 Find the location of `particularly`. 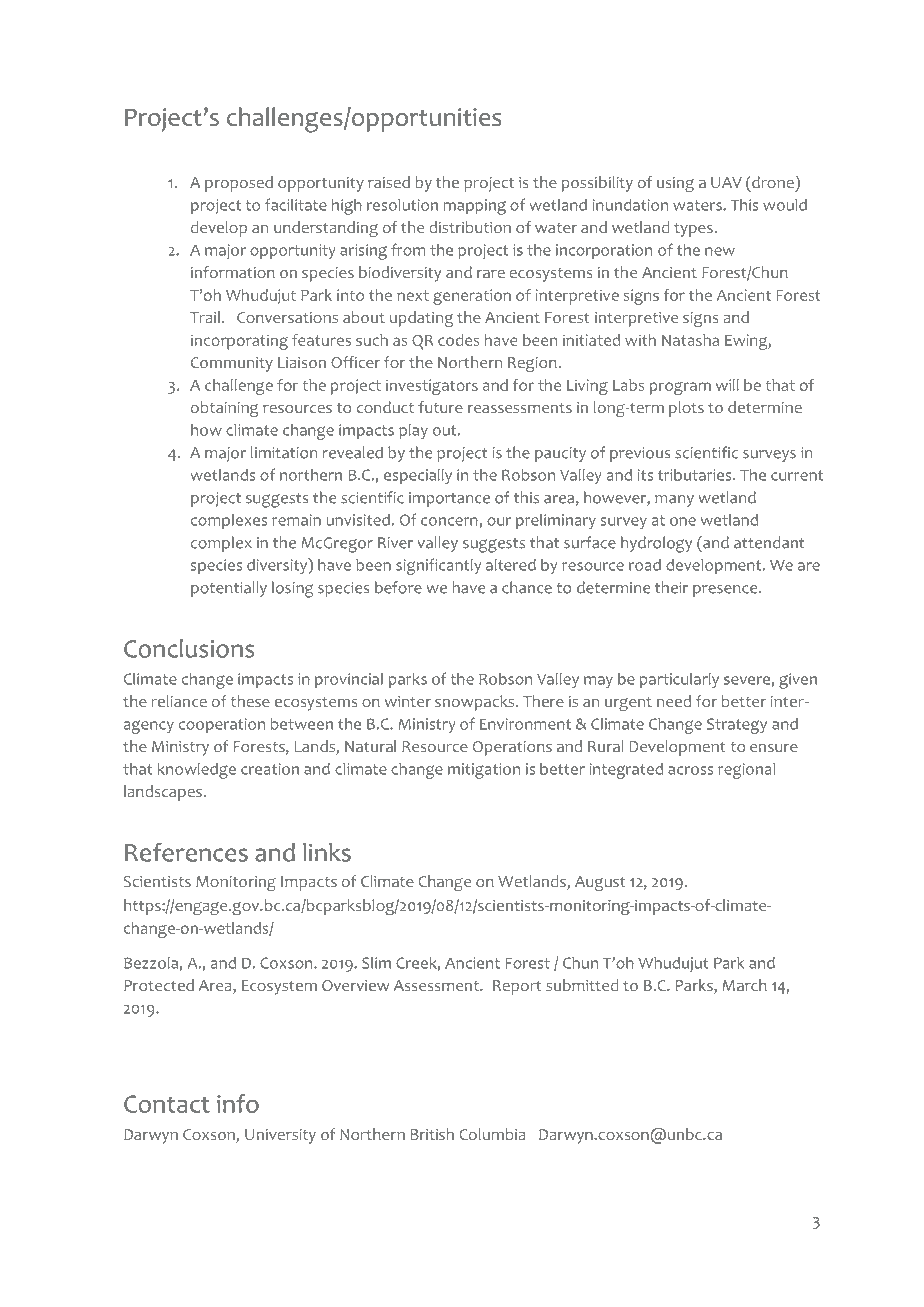

particularly is located at coordinates (679, 681).
